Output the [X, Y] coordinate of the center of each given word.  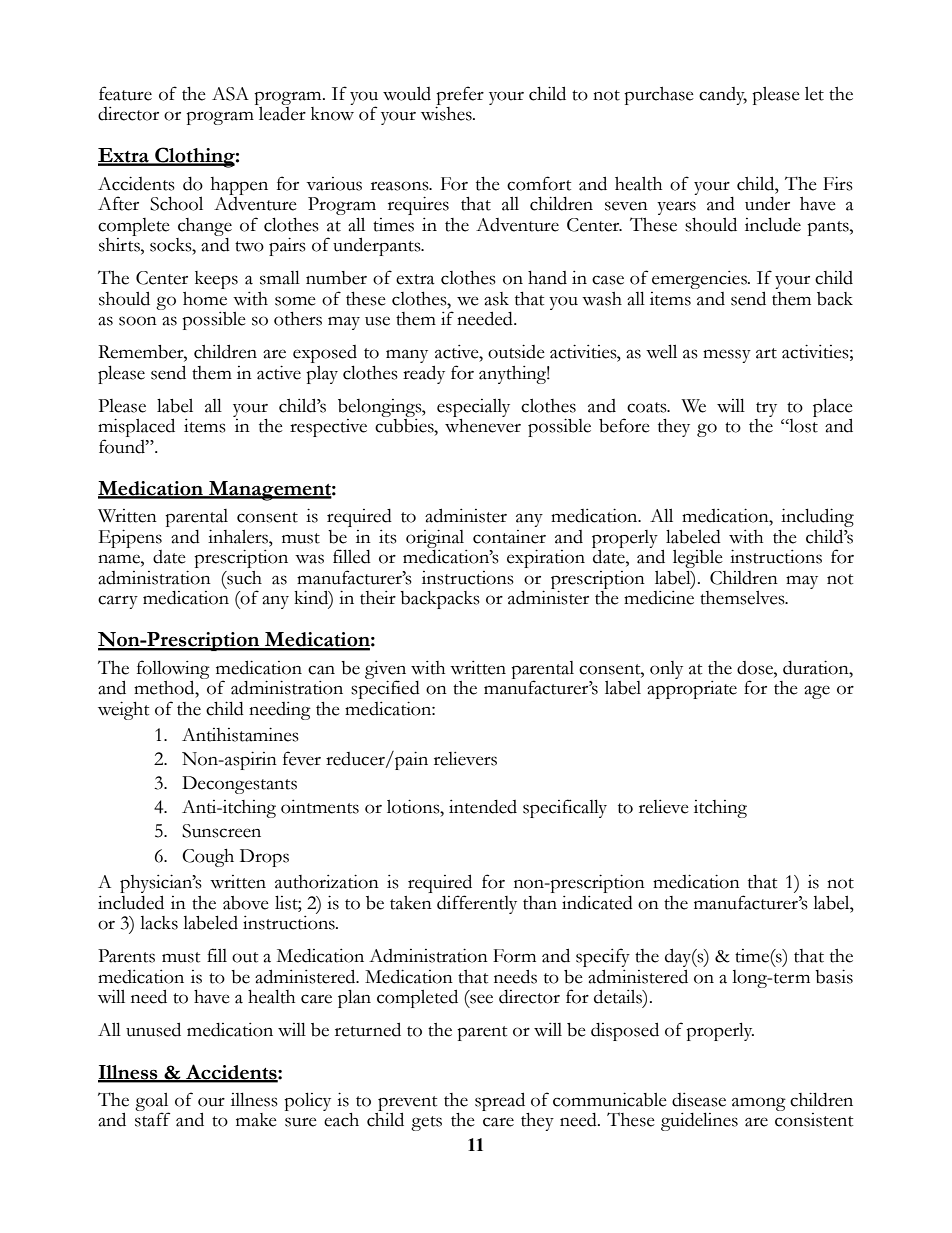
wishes [447, 112]
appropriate [692, 688]
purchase [659, 96]
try [766, 409]
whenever [483, 425]
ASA [230, 94]
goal [152, 1102]
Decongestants [239, 785]
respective [328, 428]
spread [500, 1101]
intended [483, 807]
